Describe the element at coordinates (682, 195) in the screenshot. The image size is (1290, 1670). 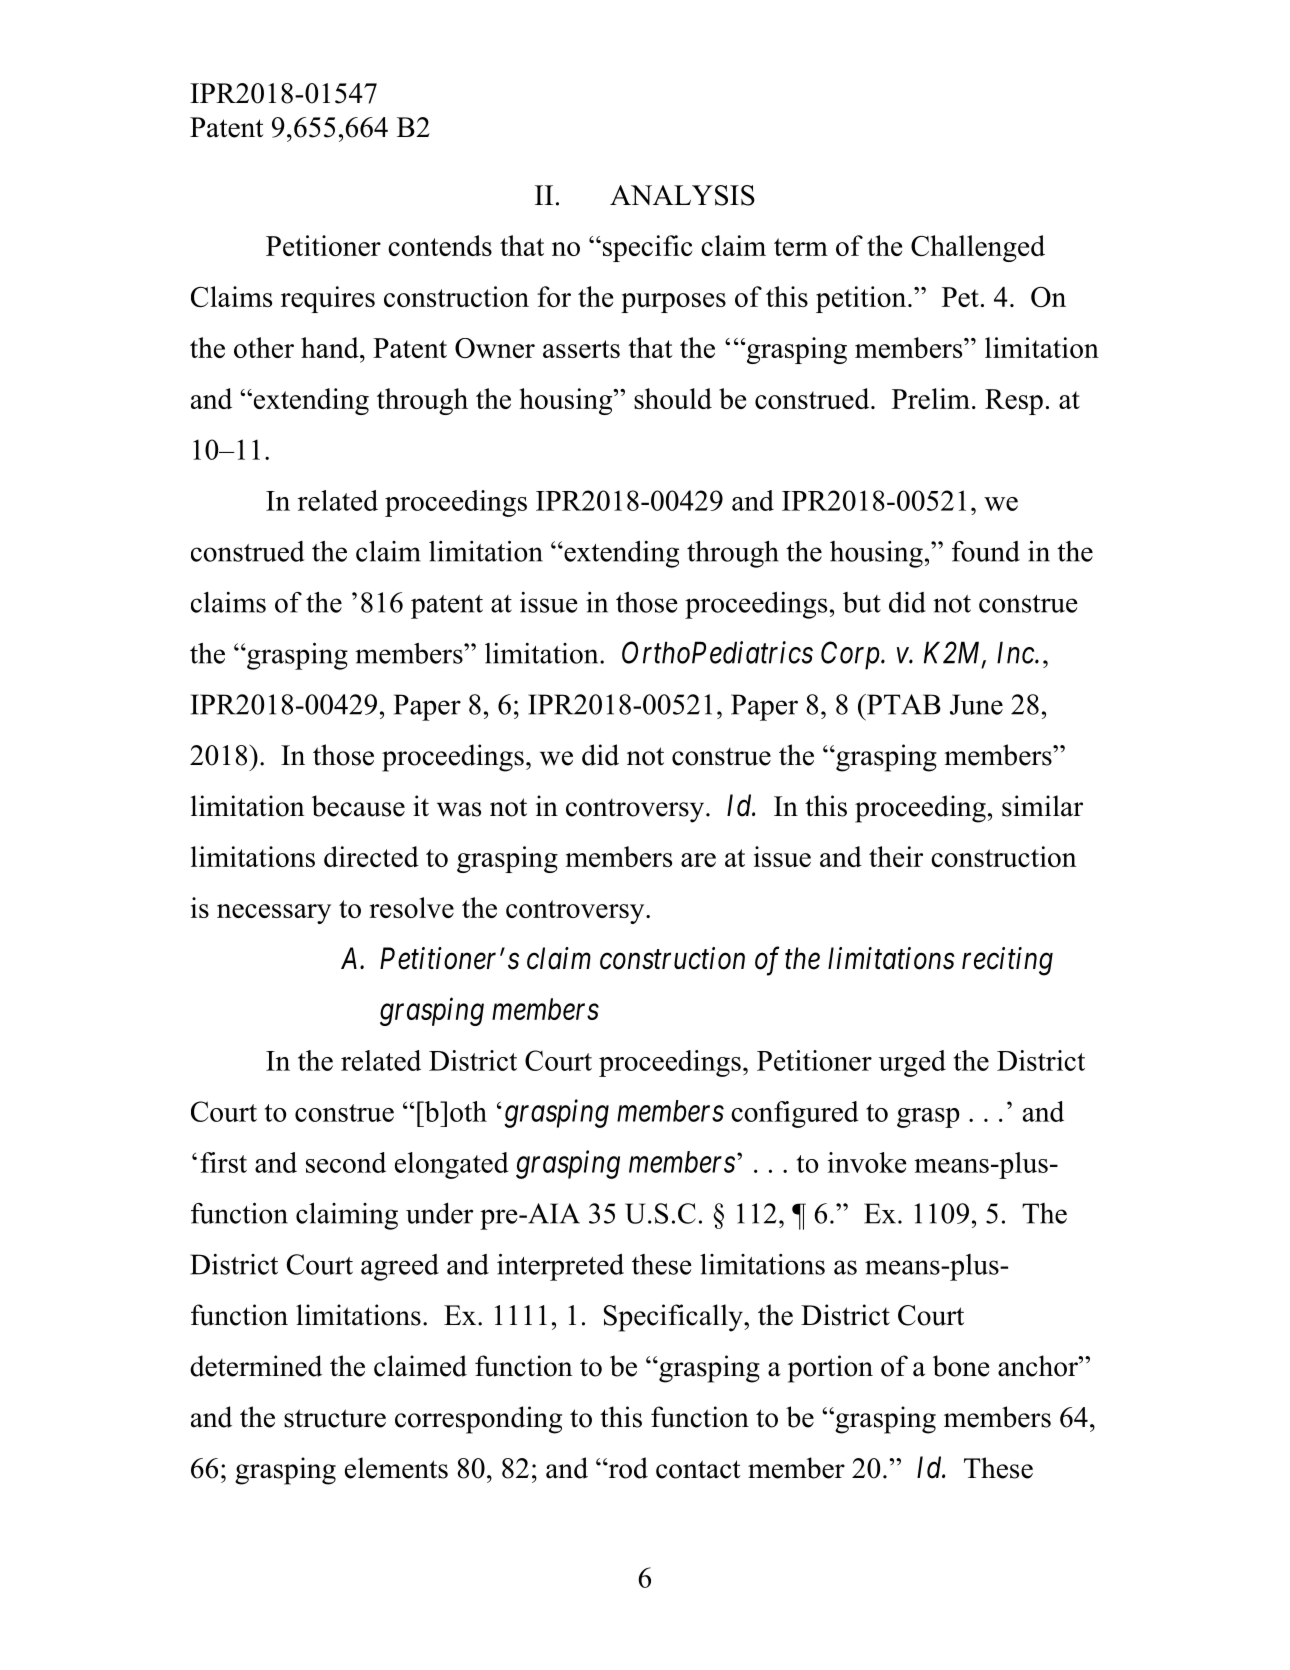
I see `ANALYSIS` at that location.
